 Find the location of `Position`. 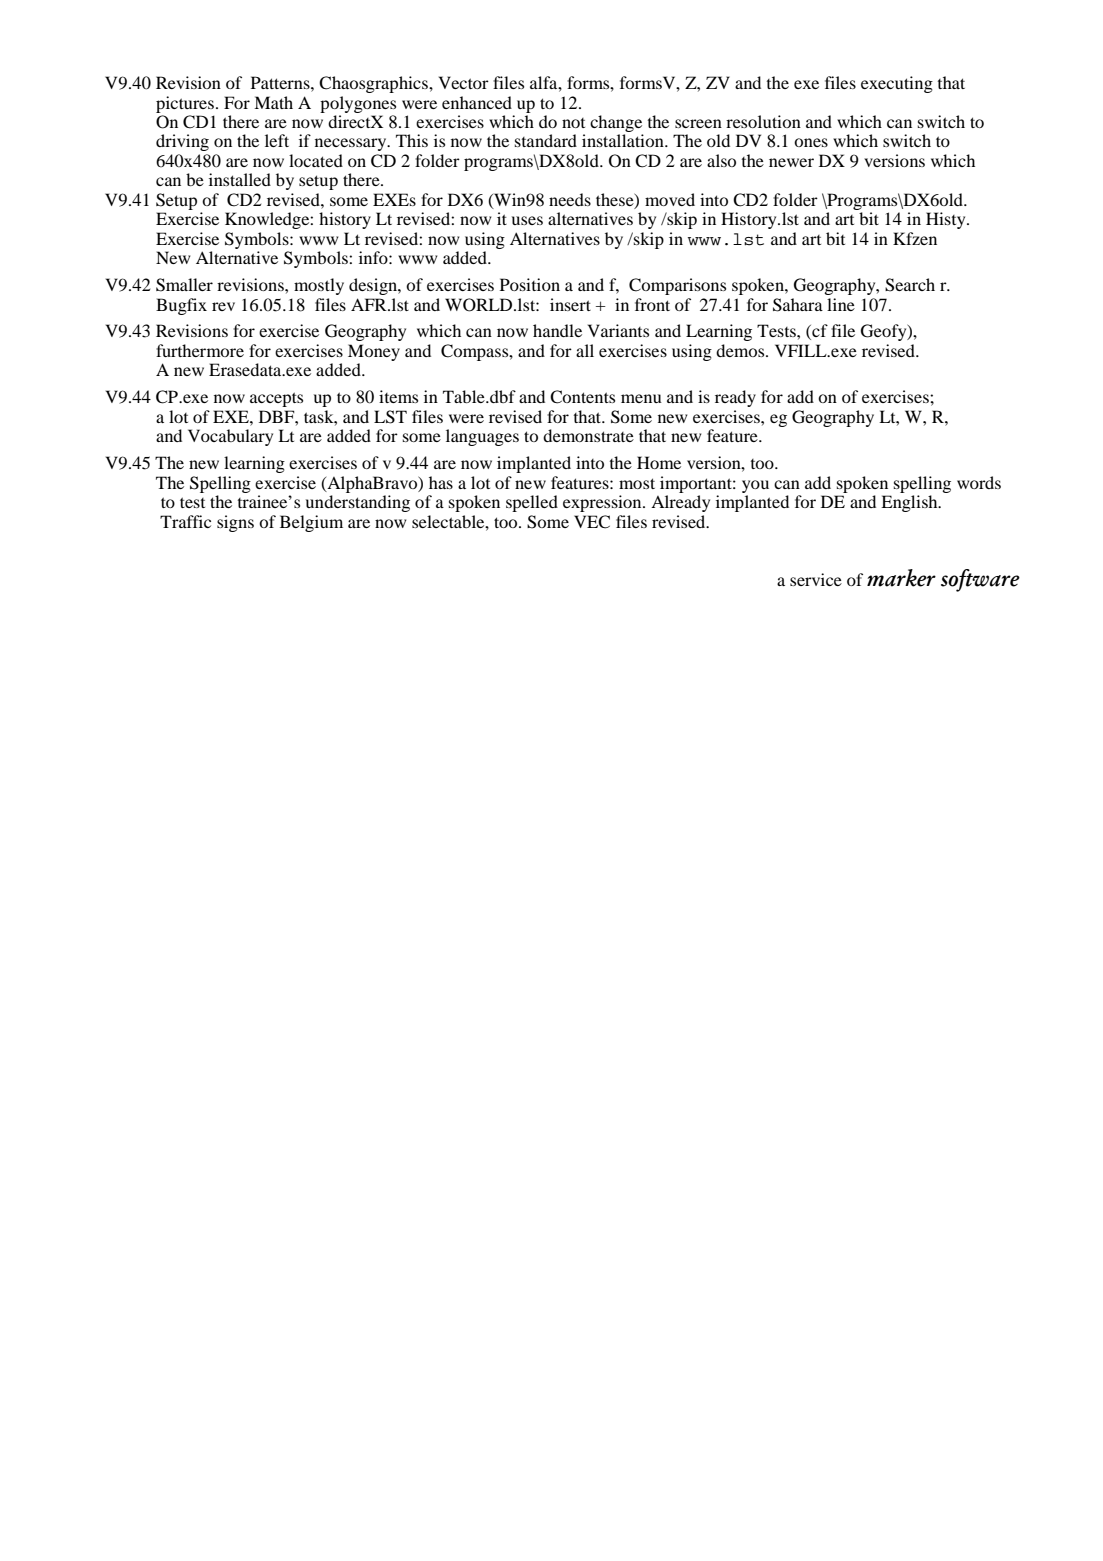

Position is located at coordinates (530, 284).
